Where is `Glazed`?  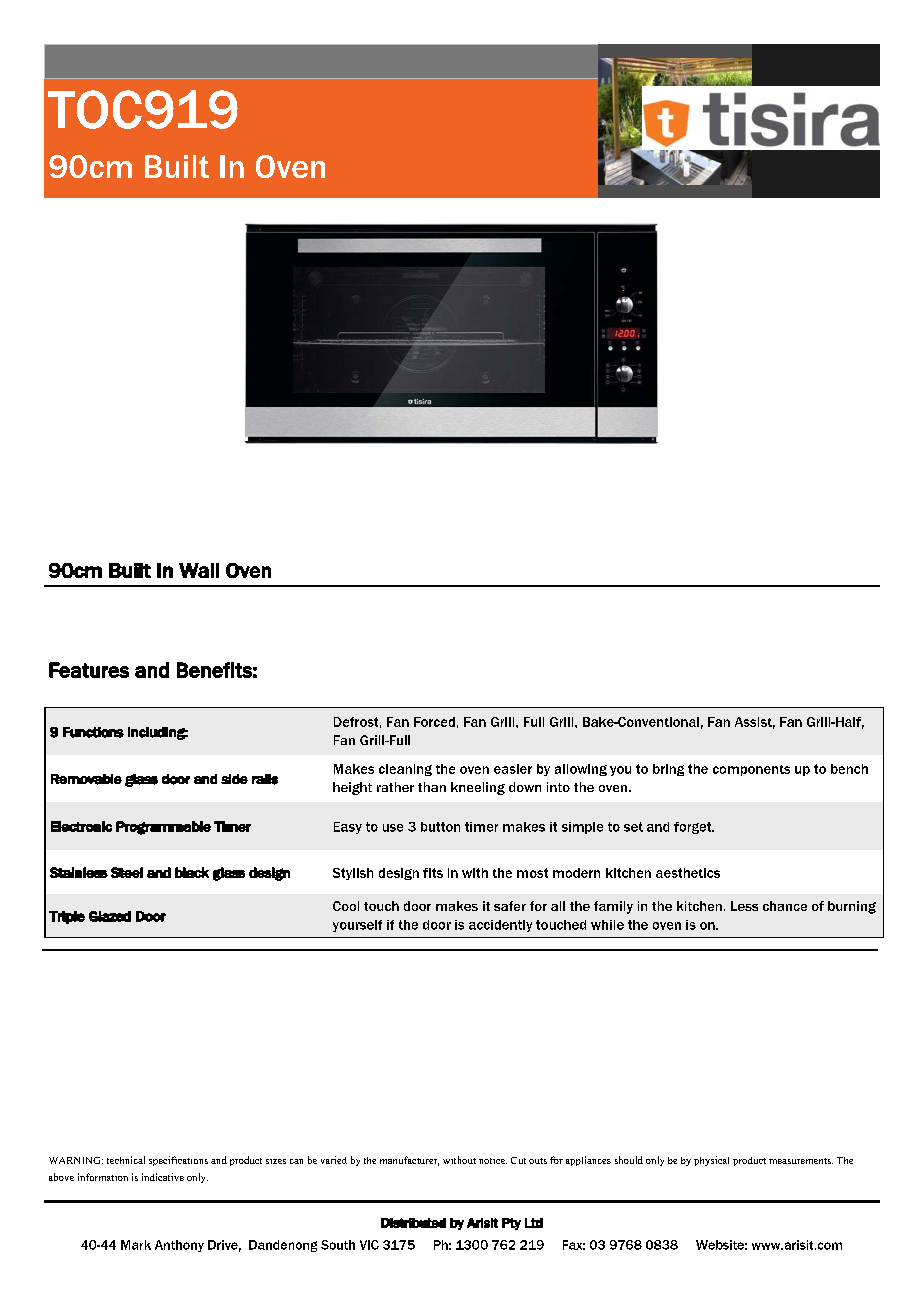
Glazed is located at coordinates (110, 916).
